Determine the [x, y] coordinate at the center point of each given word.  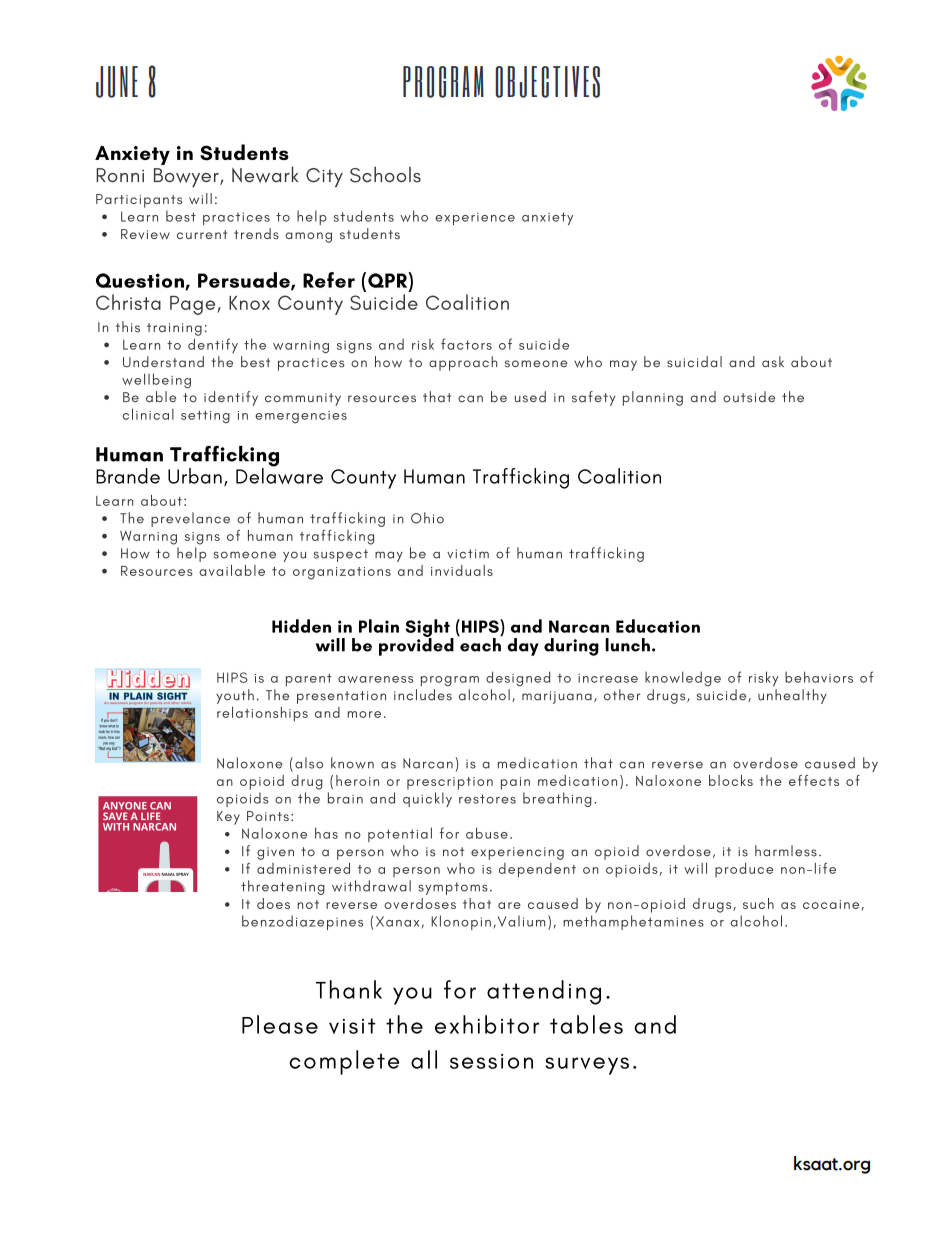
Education [658, 626]
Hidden [301, 626]
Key [228, 818]
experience [475, 219]
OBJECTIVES [547, 82]
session [491, 1061]
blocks [731, 780]
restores [487, 799]
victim [468, 554]
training [174, 329]
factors [466, 344]
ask [773, 362]
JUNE [117, 82]
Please [280, 1024]
